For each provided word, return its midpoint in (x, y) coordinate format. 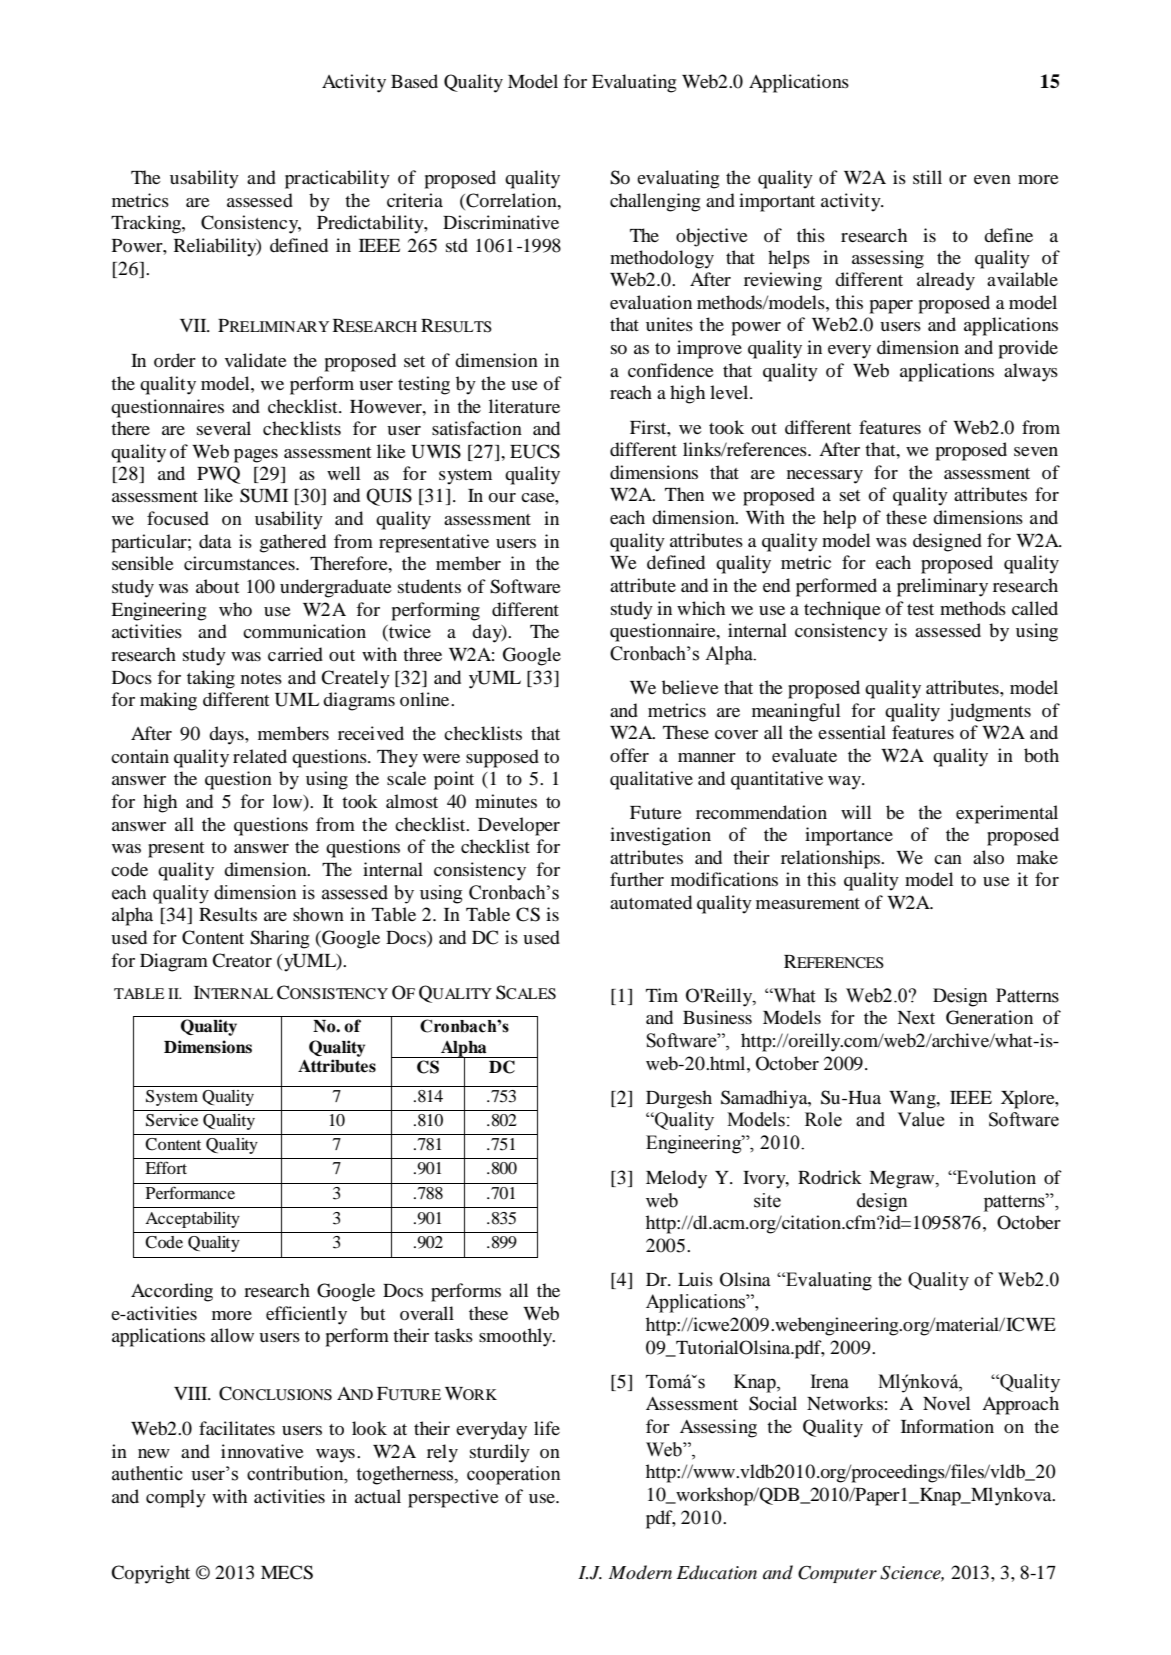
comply (176, 1498)
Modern (640, 1572)
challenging (655, 202)
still (927, 177)
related (260, 756)
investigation (660, 836)
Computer (837, 1574)
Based (414, 81)
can (948, 859)
